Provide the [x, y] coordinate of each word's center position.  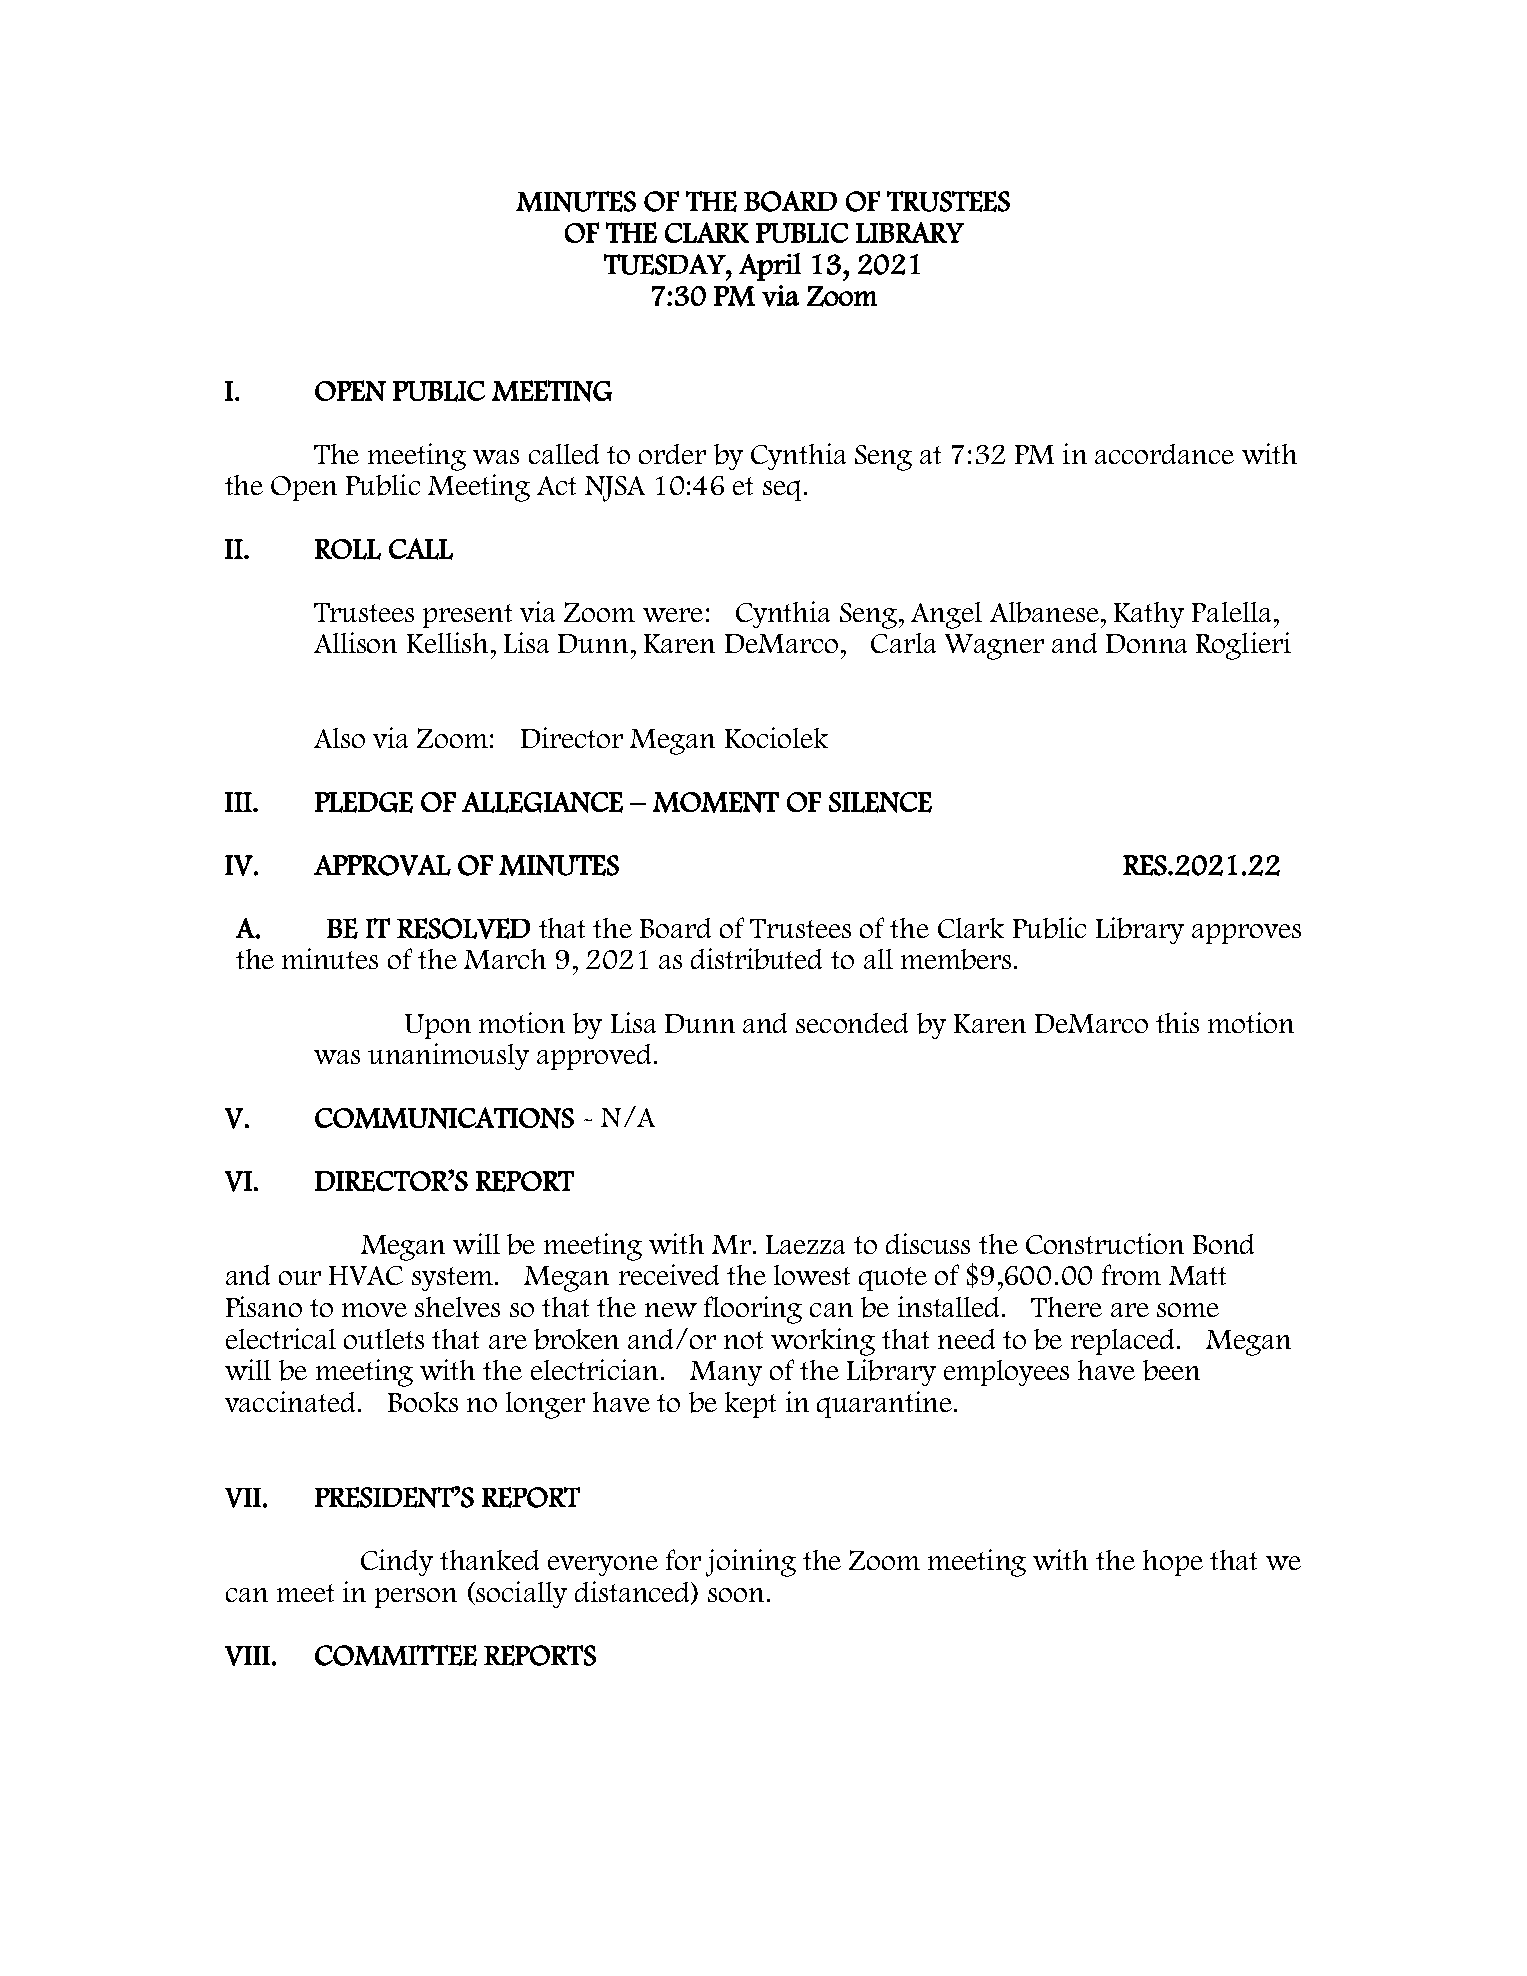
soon [736, 1595]
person [416, 1598]
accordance [1164, 454]
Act [556, 485]
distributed [756, 959]
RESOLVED [463, 928]
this [1177, 1022]
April [770, 267]
